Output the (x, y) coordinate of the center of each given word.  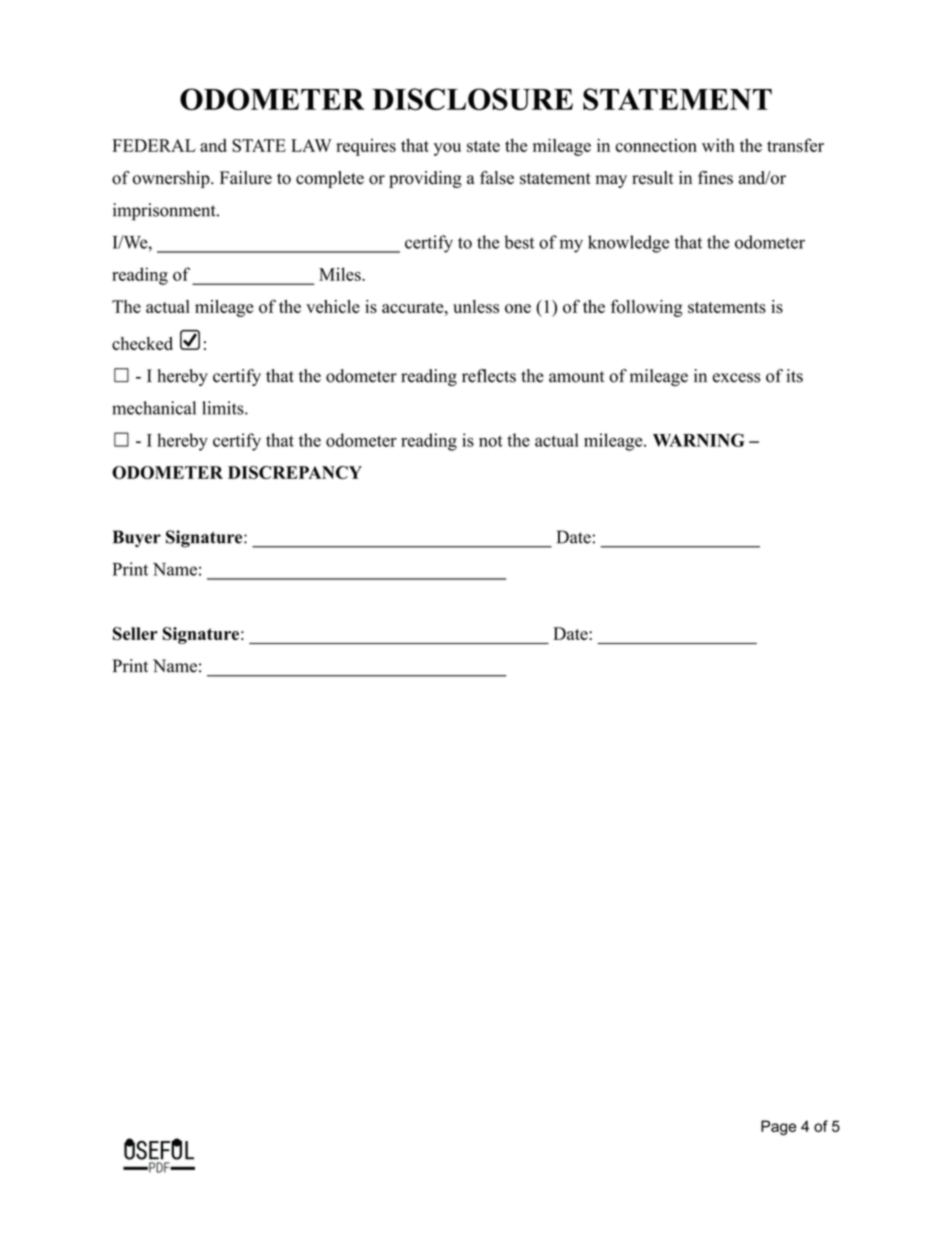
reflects (489, 376)
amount (577, 377)
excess (736, 378)
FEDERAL (154, 145)
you (447, 149)
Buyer (137, 538)
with (718, 145)
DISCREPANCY (295, 472)
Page (778, 1127)
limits (224, 408)
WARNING (699, 440)
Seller (135, 634)
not (491, 441)
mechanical (154, 408)
